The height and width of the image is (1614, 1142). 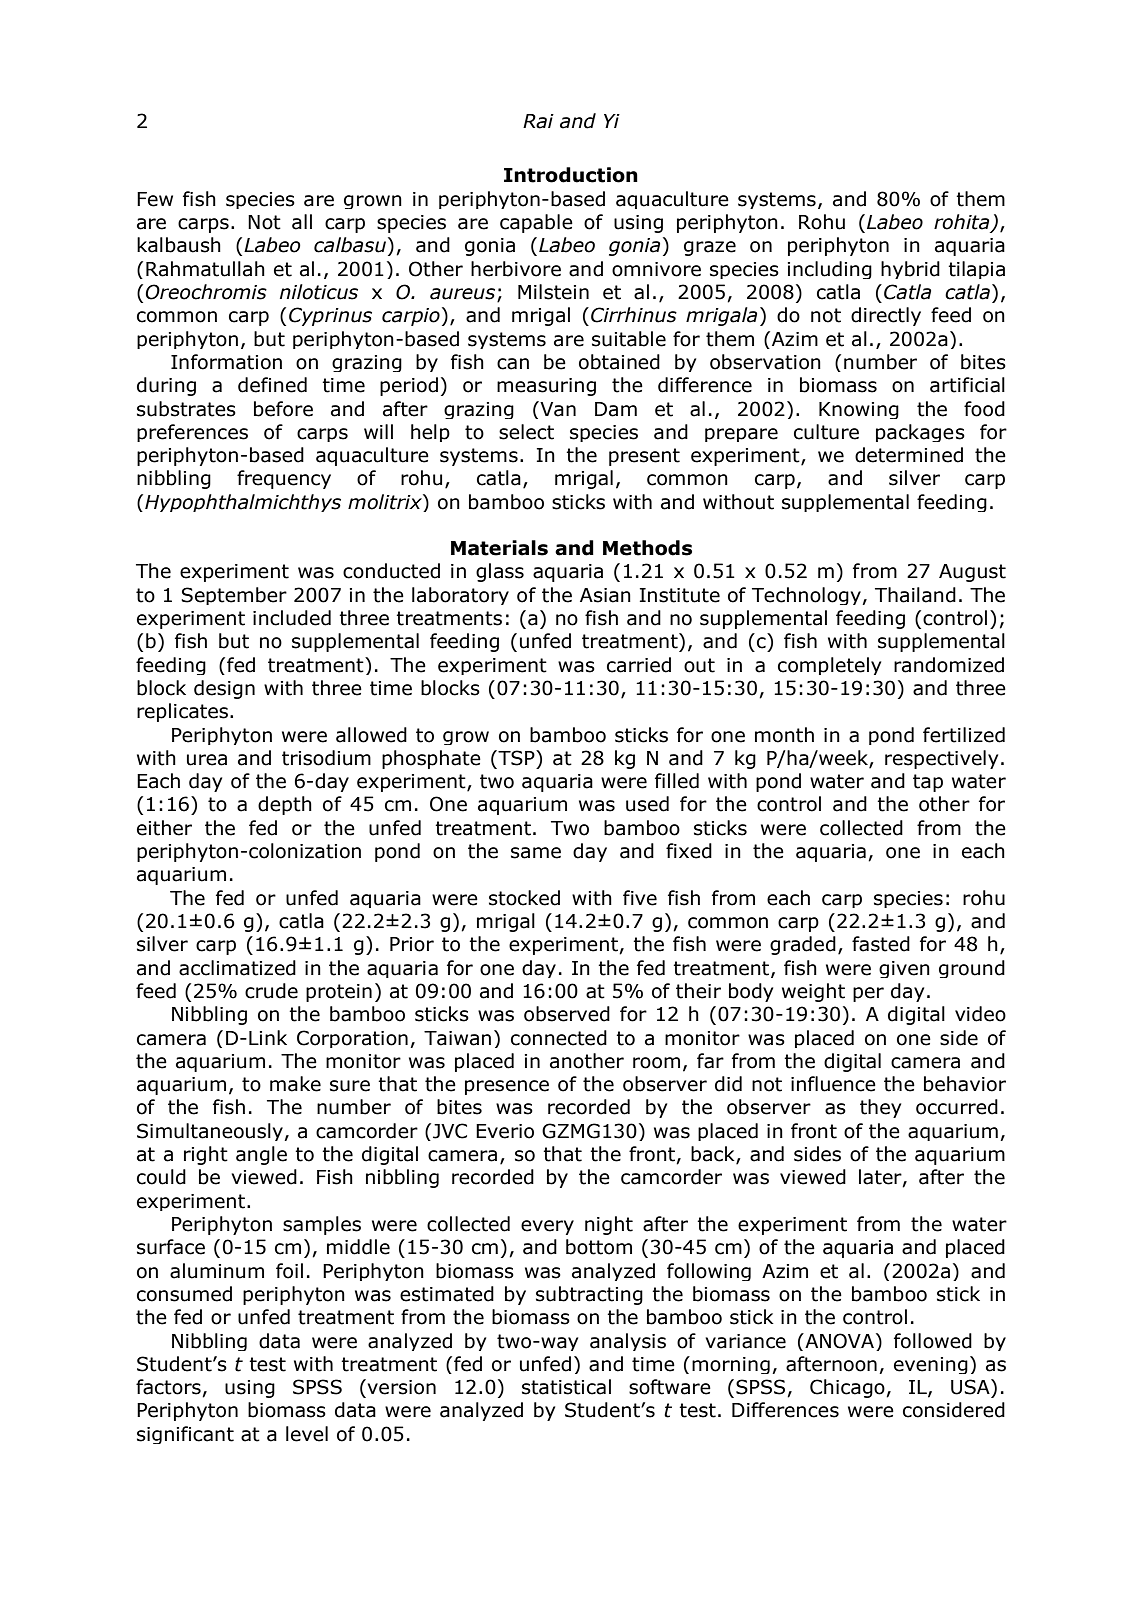 What do you see at coordinates (283, 409) in the image?
I see `before` at bounding box center [283, 409].
